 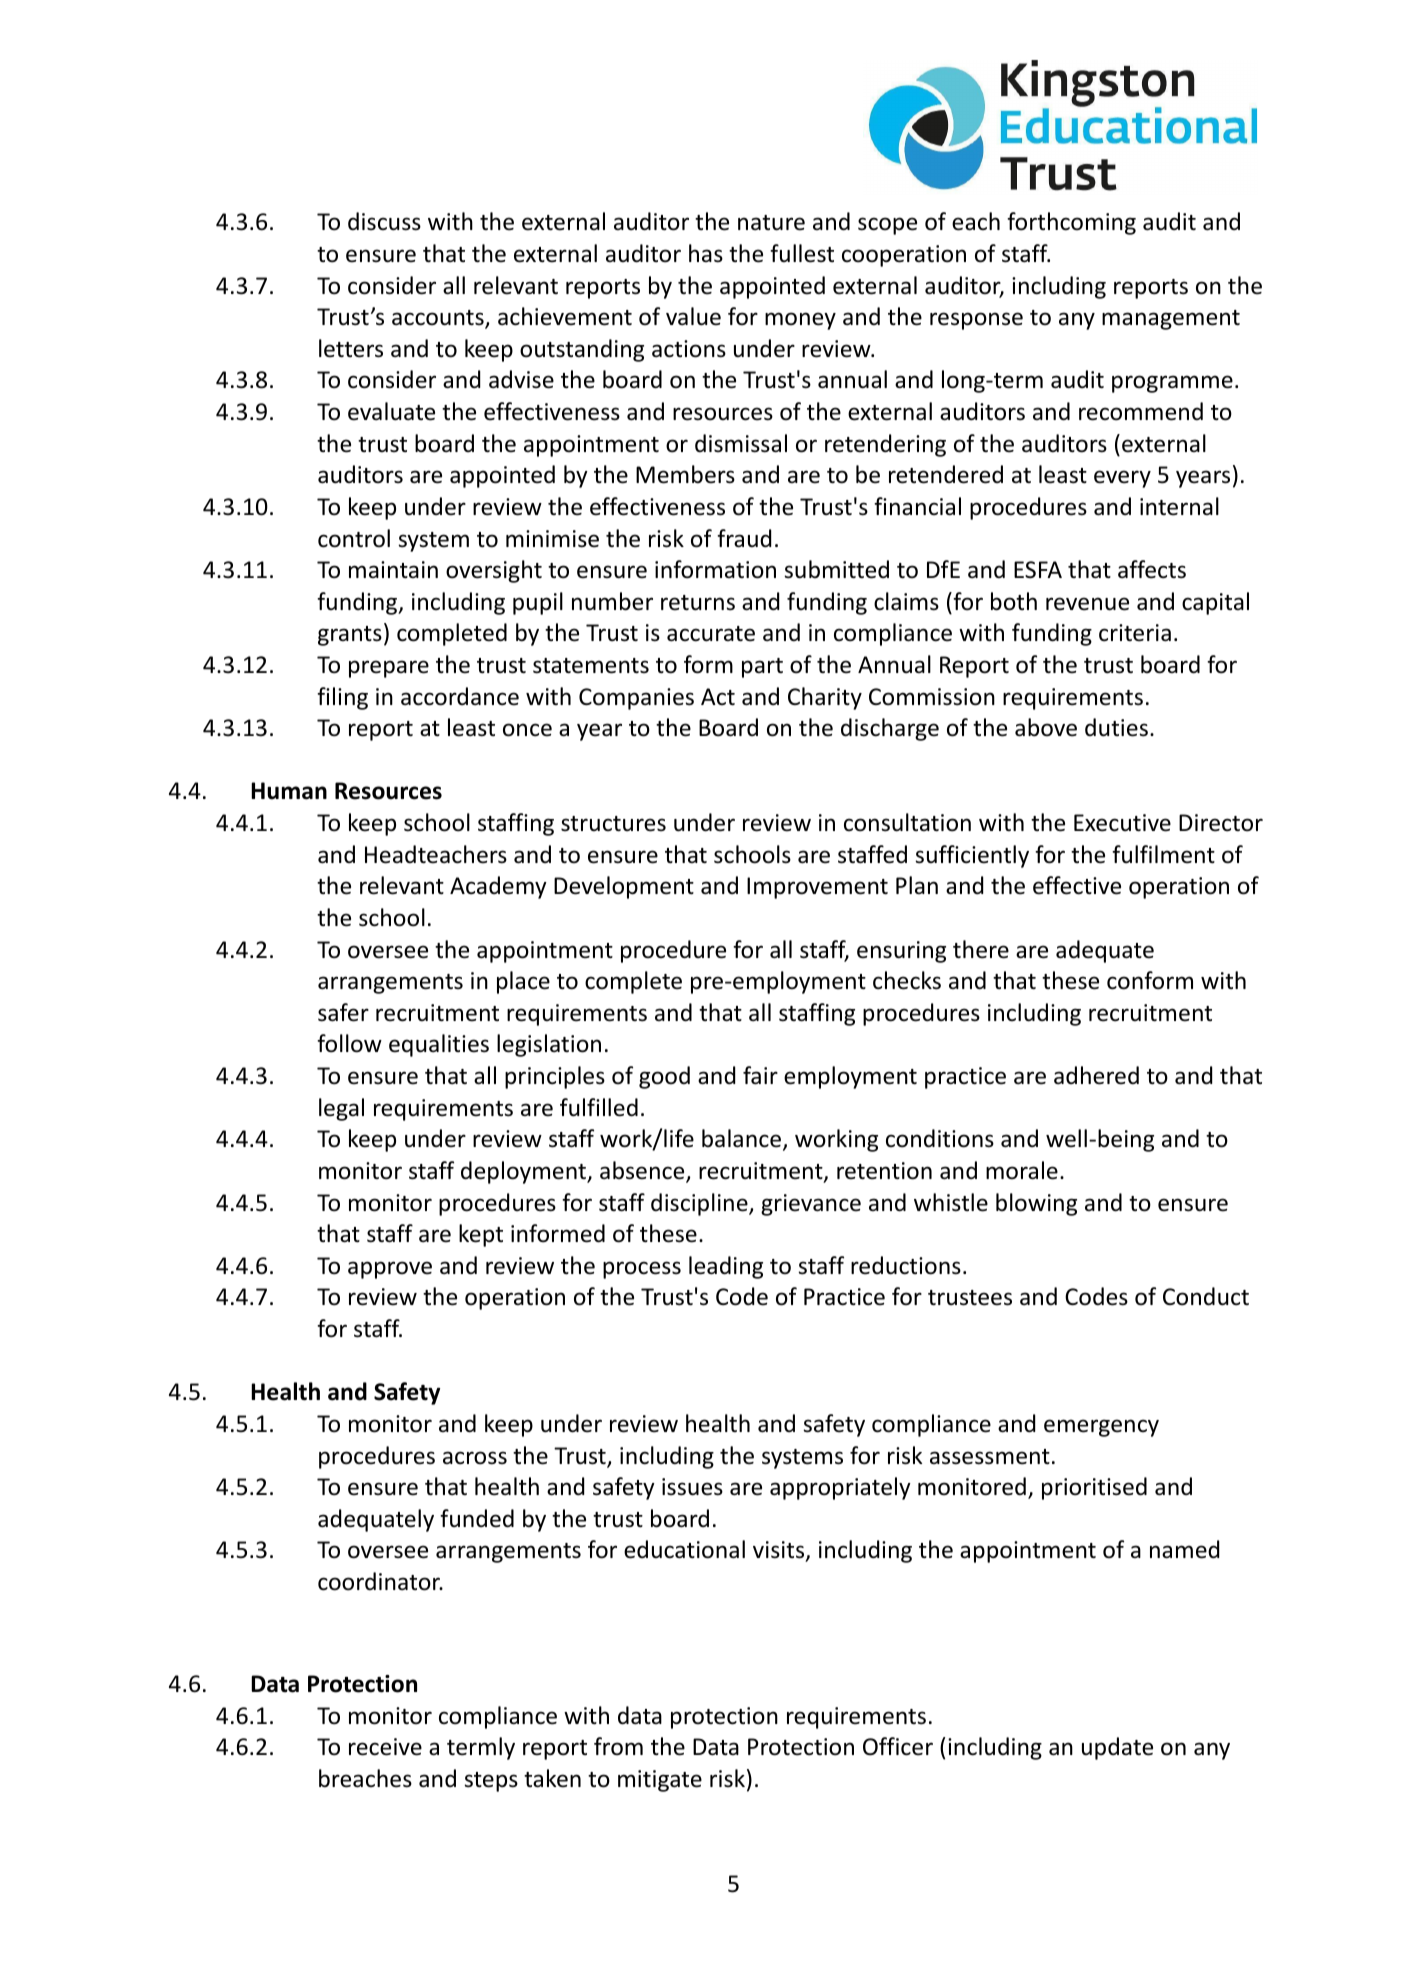 What do you see at coordinates (1096, 1075) in the screenshot?
I see `adhered` at bounding box center [1096, 1075].
